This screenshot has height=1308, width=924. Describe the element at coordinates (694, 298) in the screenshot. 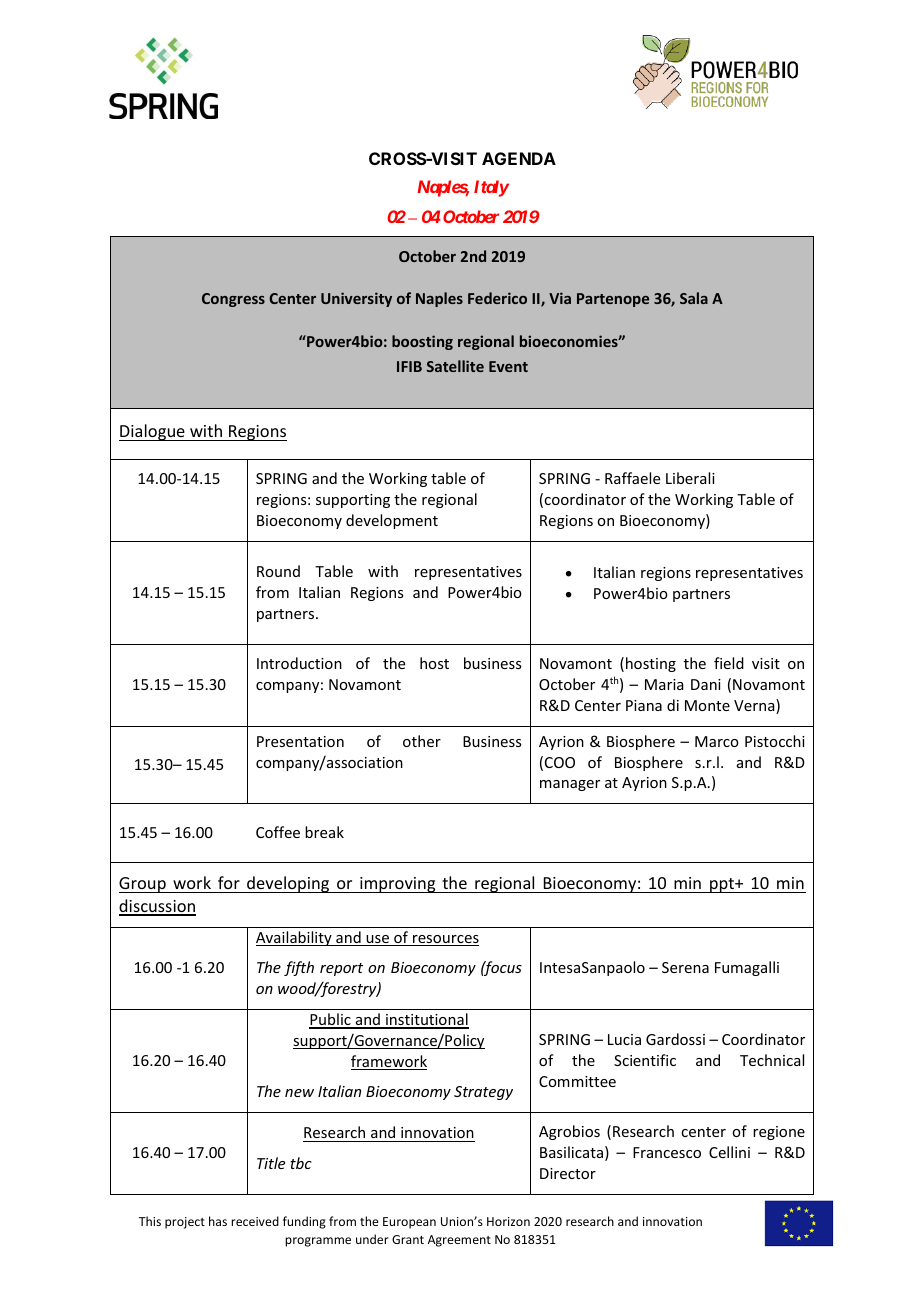

I see `Sala` at that location.
